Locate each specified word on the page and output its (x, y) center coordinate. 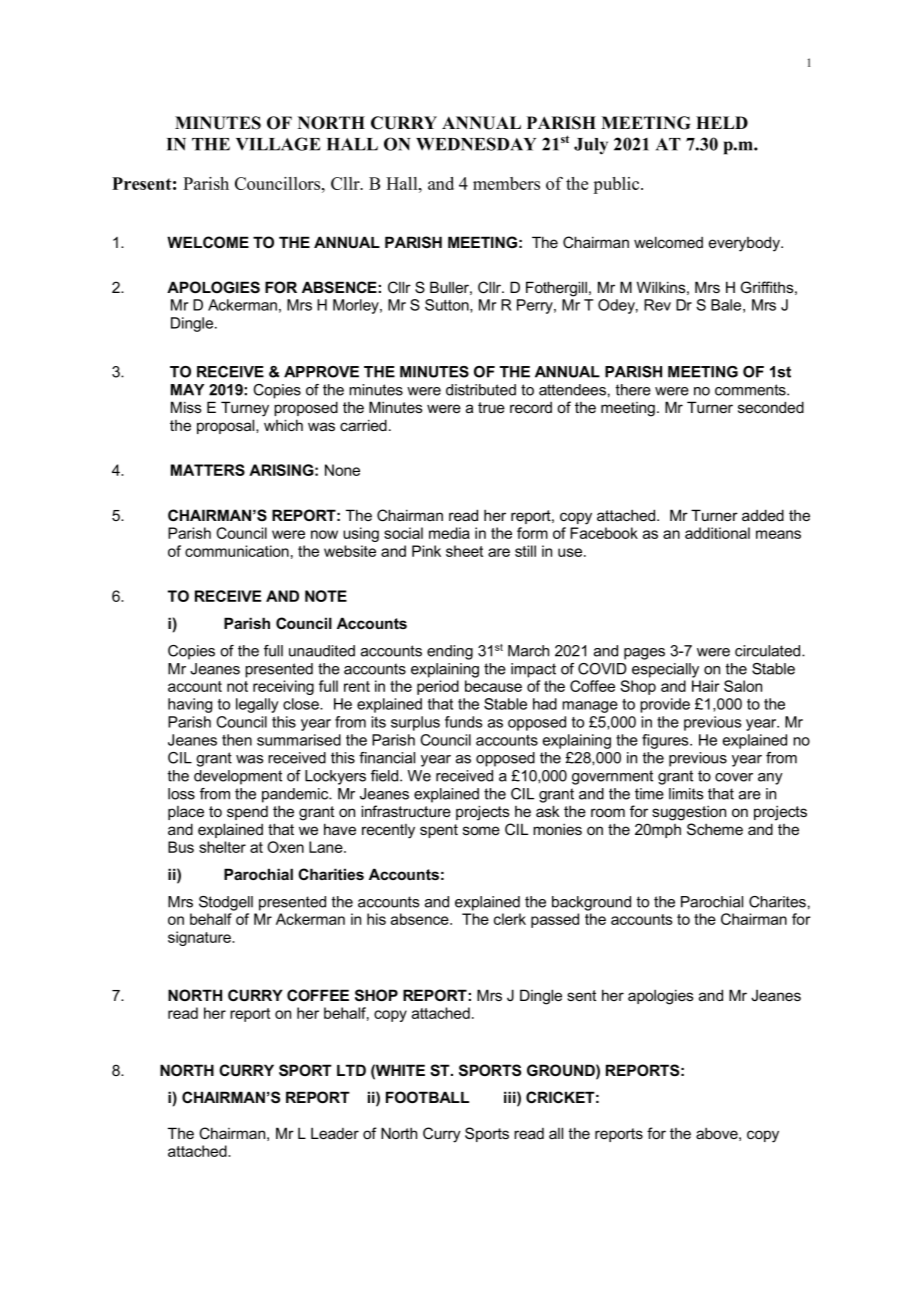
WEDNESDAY (476, 144)
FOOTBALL (427, 1097)
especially (665, 670)
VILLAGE (278, 144)
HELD (722, 122)
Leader (335, 1133)
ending (450, 652)
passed (555, 920)
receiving (283, 687)
